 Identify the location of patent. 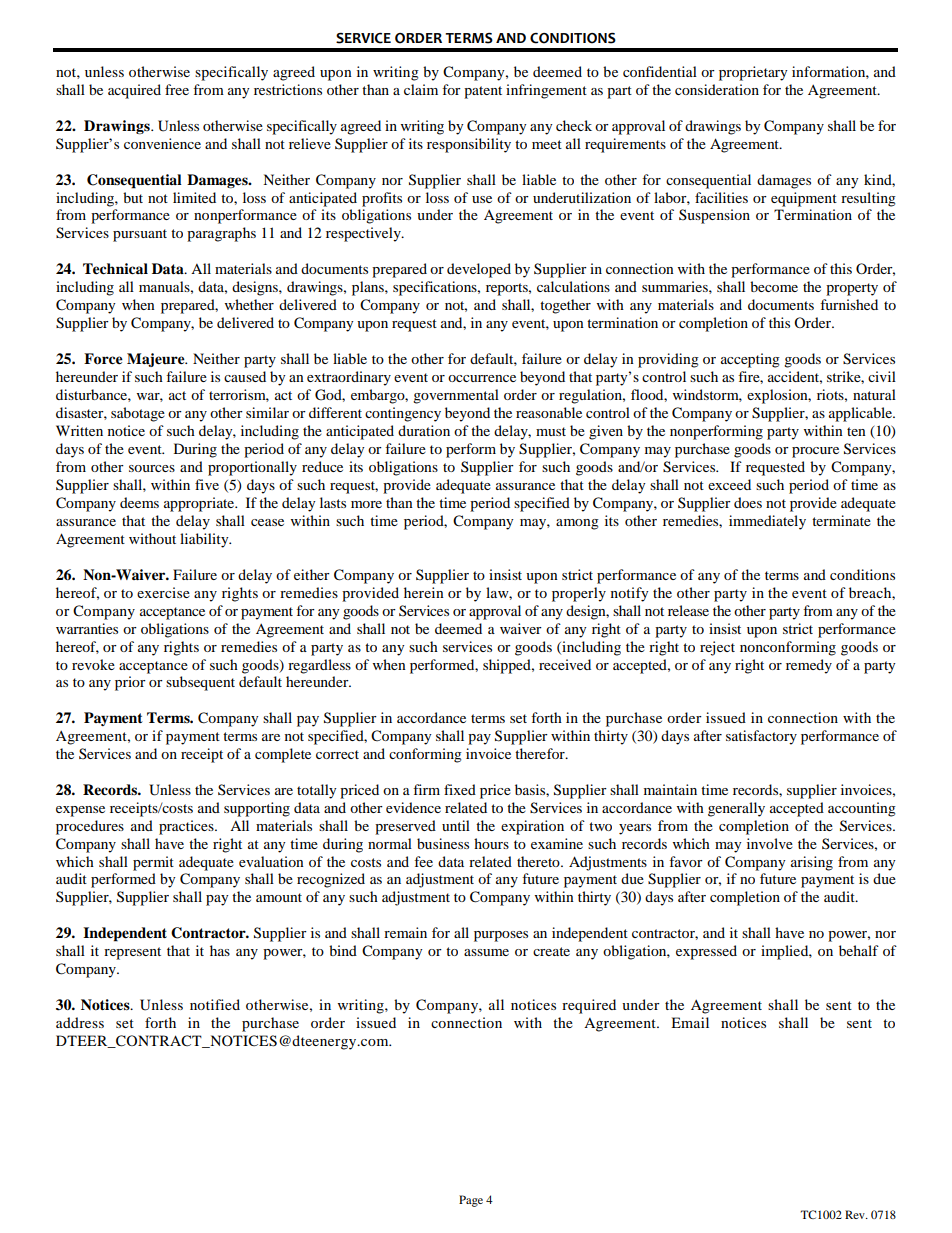
(483, 92).
